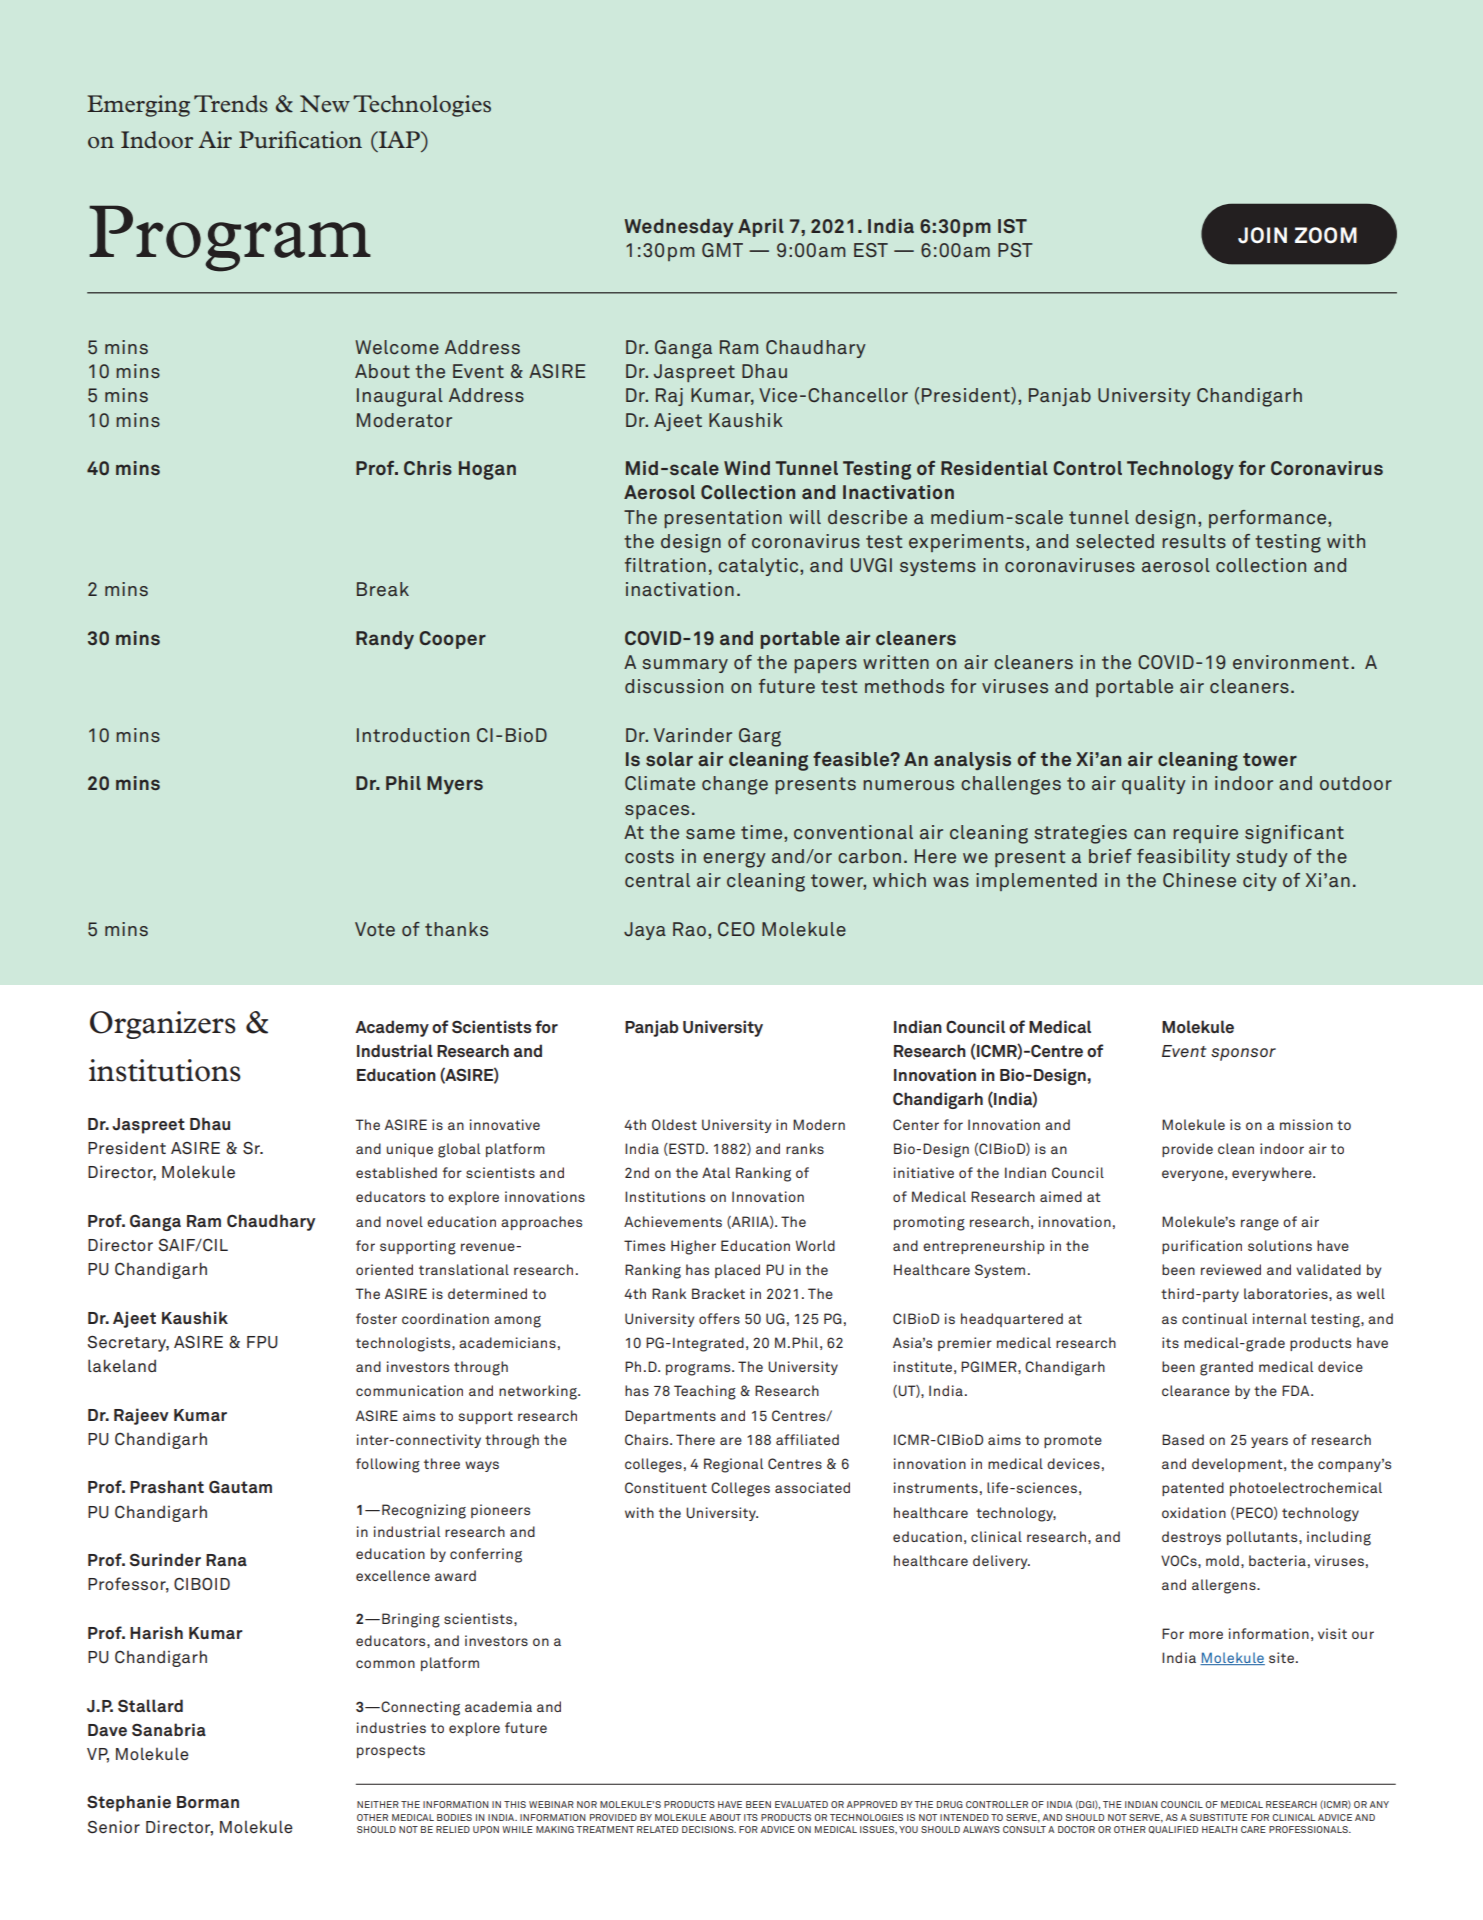  I want to click on NEITHER, so click(378, 1804).
